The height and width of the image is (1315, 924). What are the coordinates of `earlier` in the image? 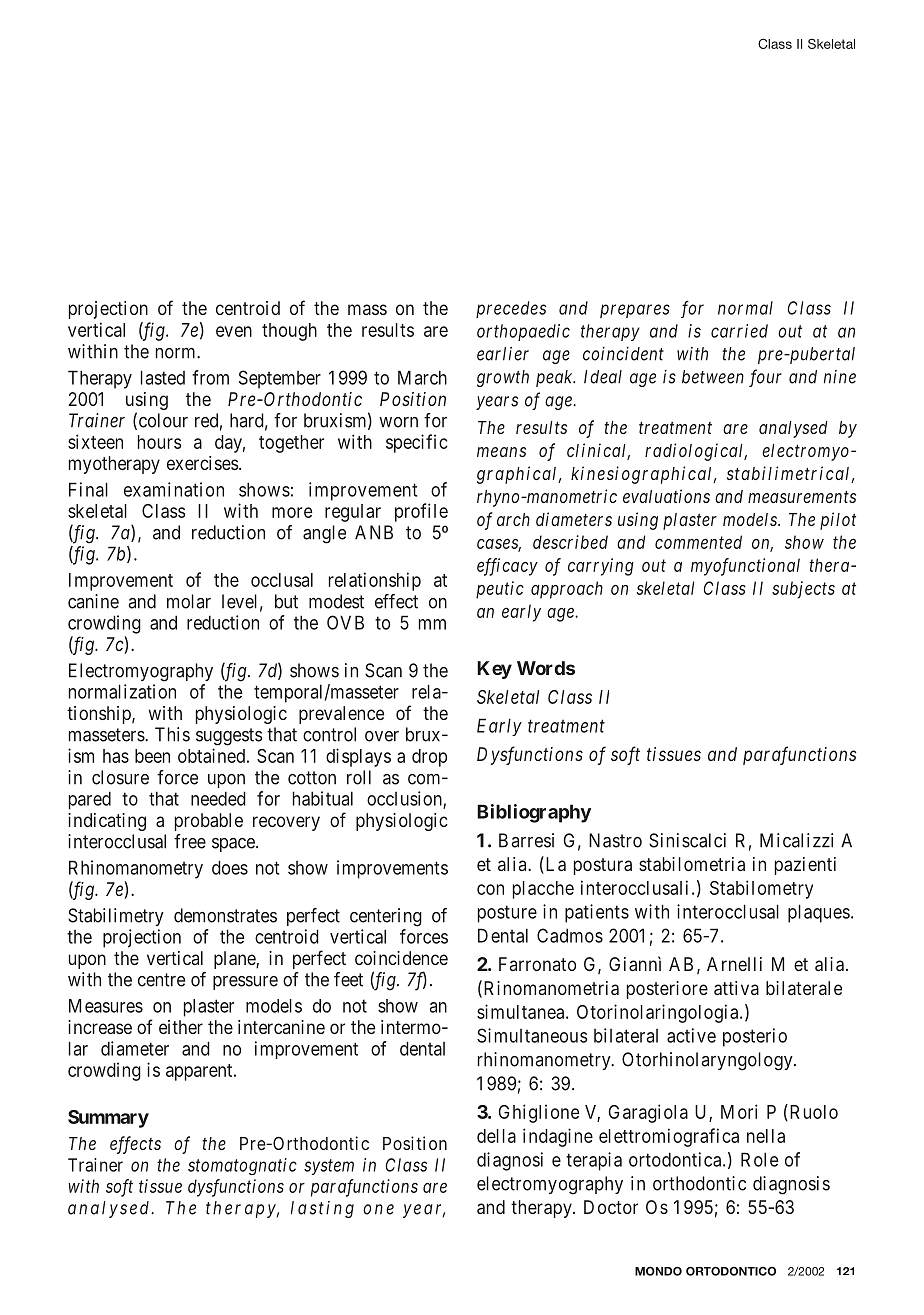 It's located at (503, 354).
